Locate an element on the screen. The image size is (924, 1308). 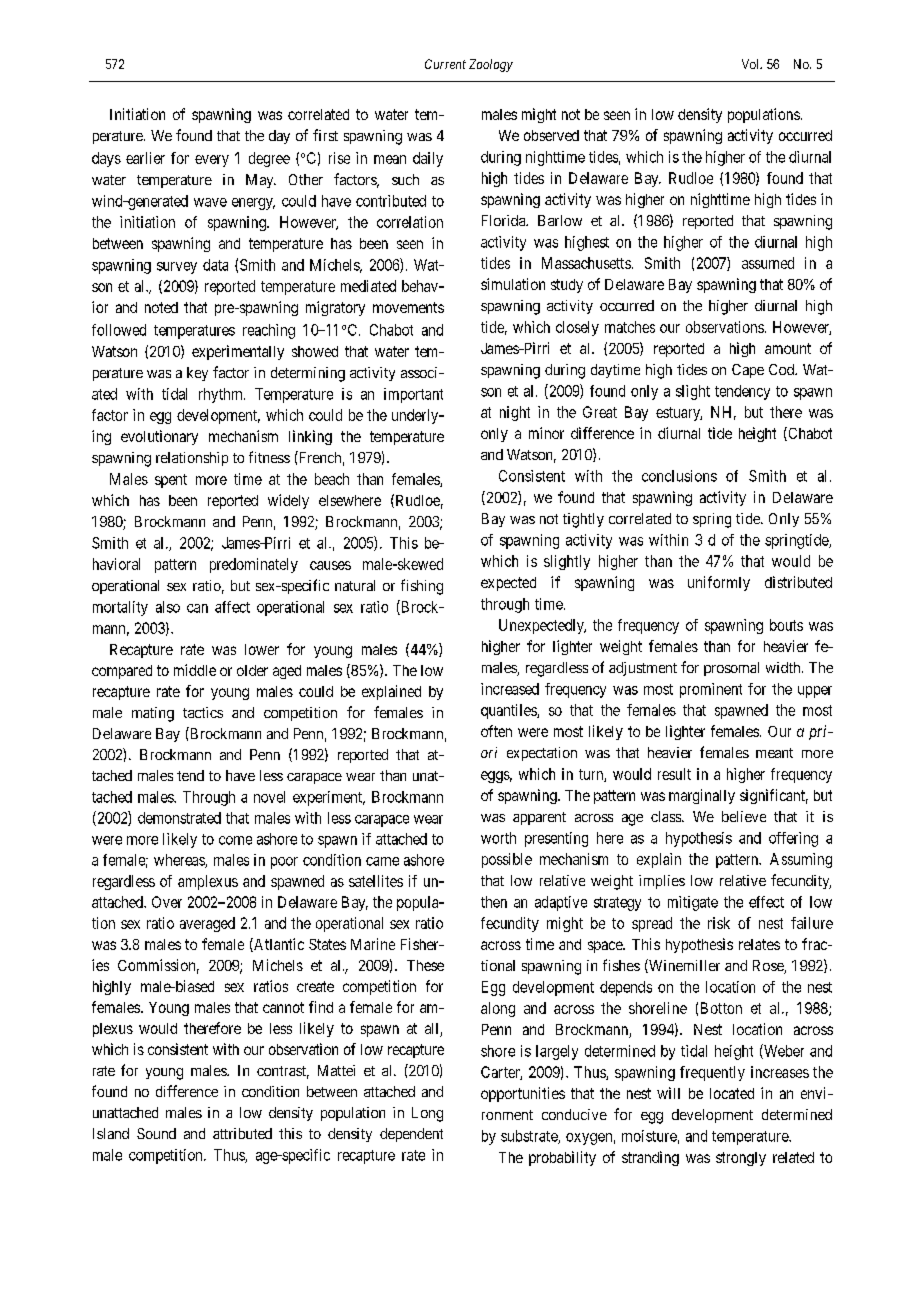
come is located at coordinates (235, 840).
